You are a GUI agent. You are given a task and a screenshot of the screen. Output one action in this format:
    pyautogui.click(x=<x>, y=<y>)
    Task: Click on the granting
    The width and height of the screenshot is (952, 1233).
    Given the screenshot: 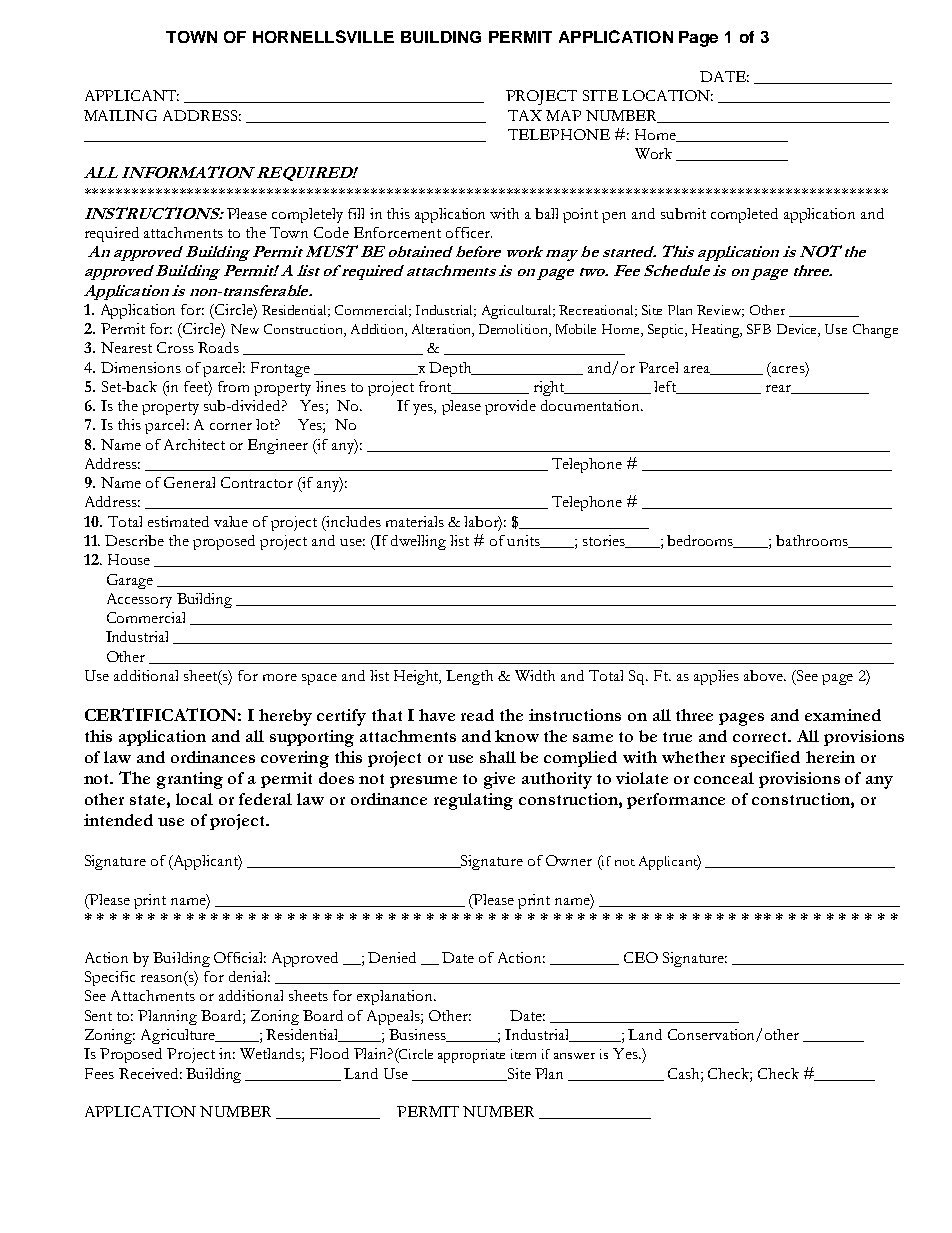 What is the action you would take?
    pyautogui.click(x=190, y=780)
